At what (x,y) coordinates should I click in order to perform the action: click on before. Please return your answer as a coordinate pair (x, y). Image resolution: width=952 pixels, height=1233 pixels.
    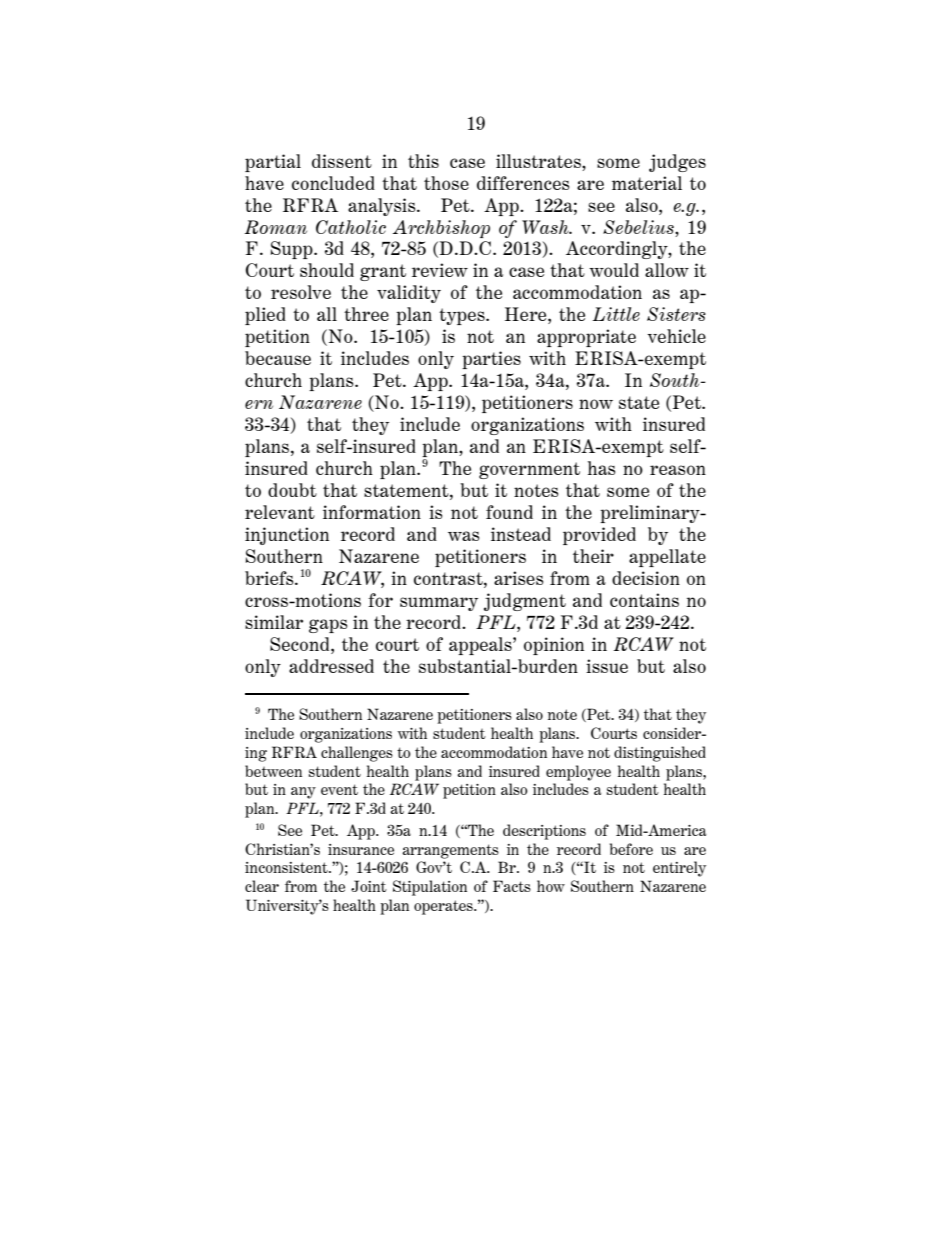
    Looking at the image, I should click on (631, 849).
